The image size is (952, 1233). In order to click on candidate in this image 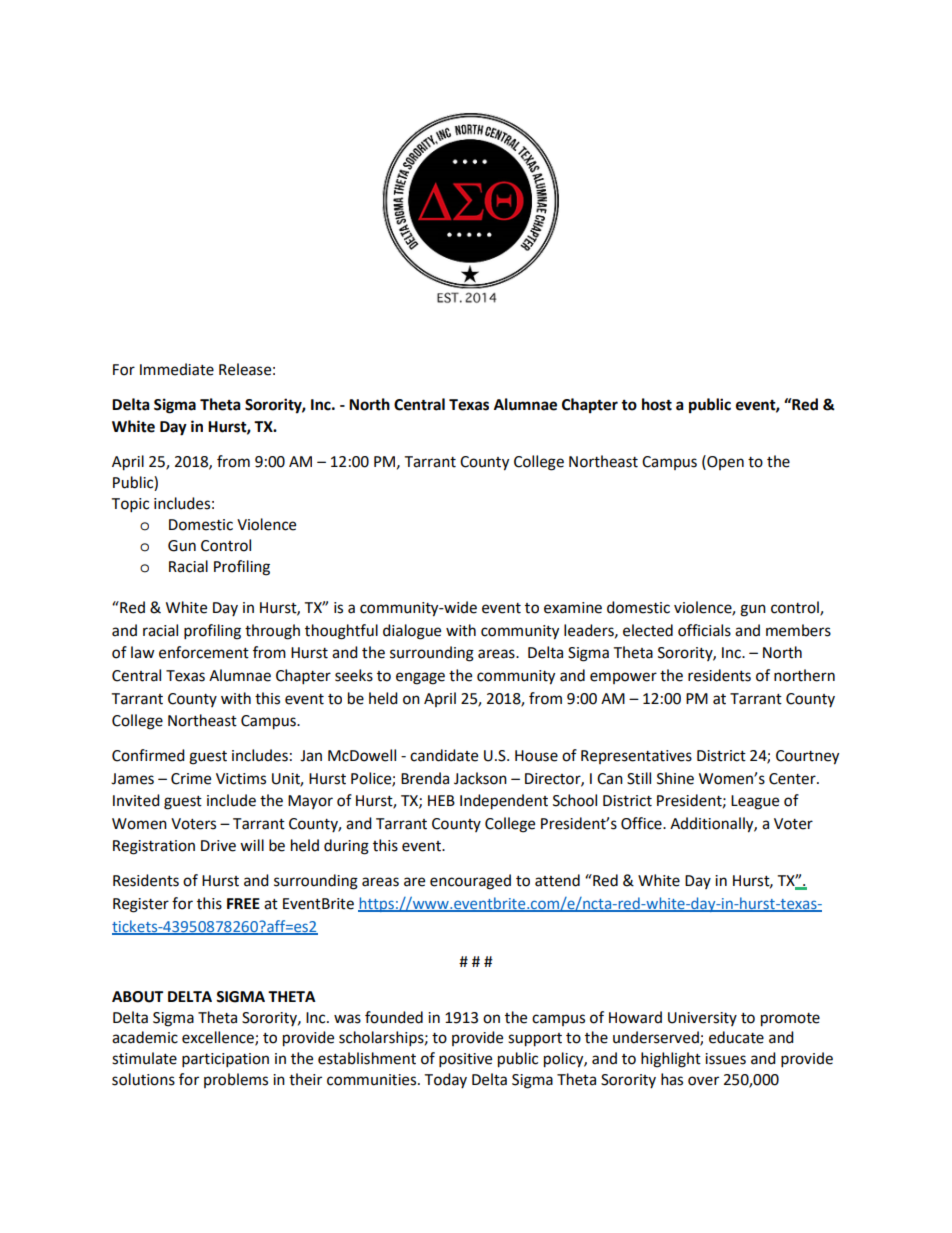, I will do `click(444, 755)`.
